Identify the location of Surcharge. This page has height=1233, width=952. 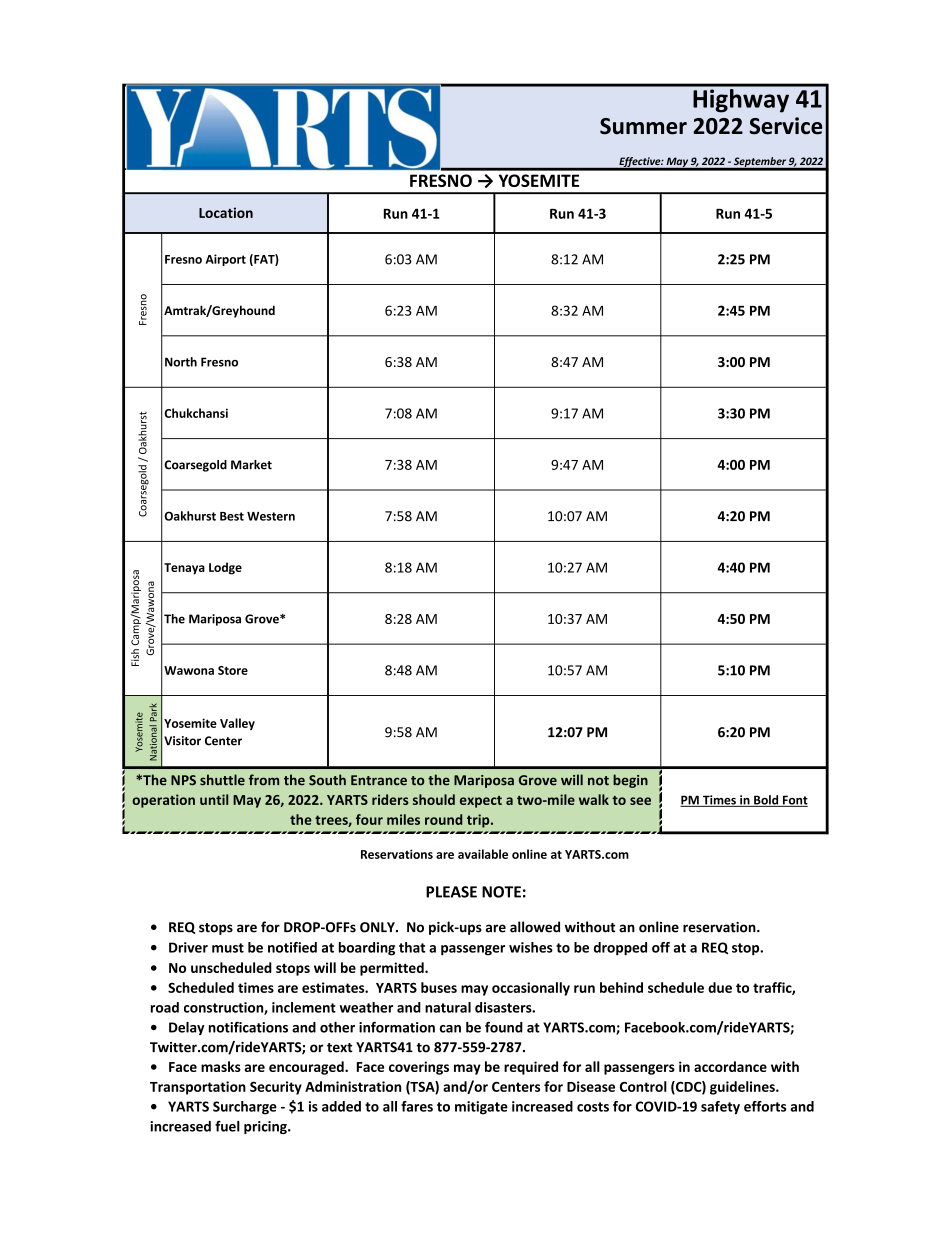
(245, 1108).
